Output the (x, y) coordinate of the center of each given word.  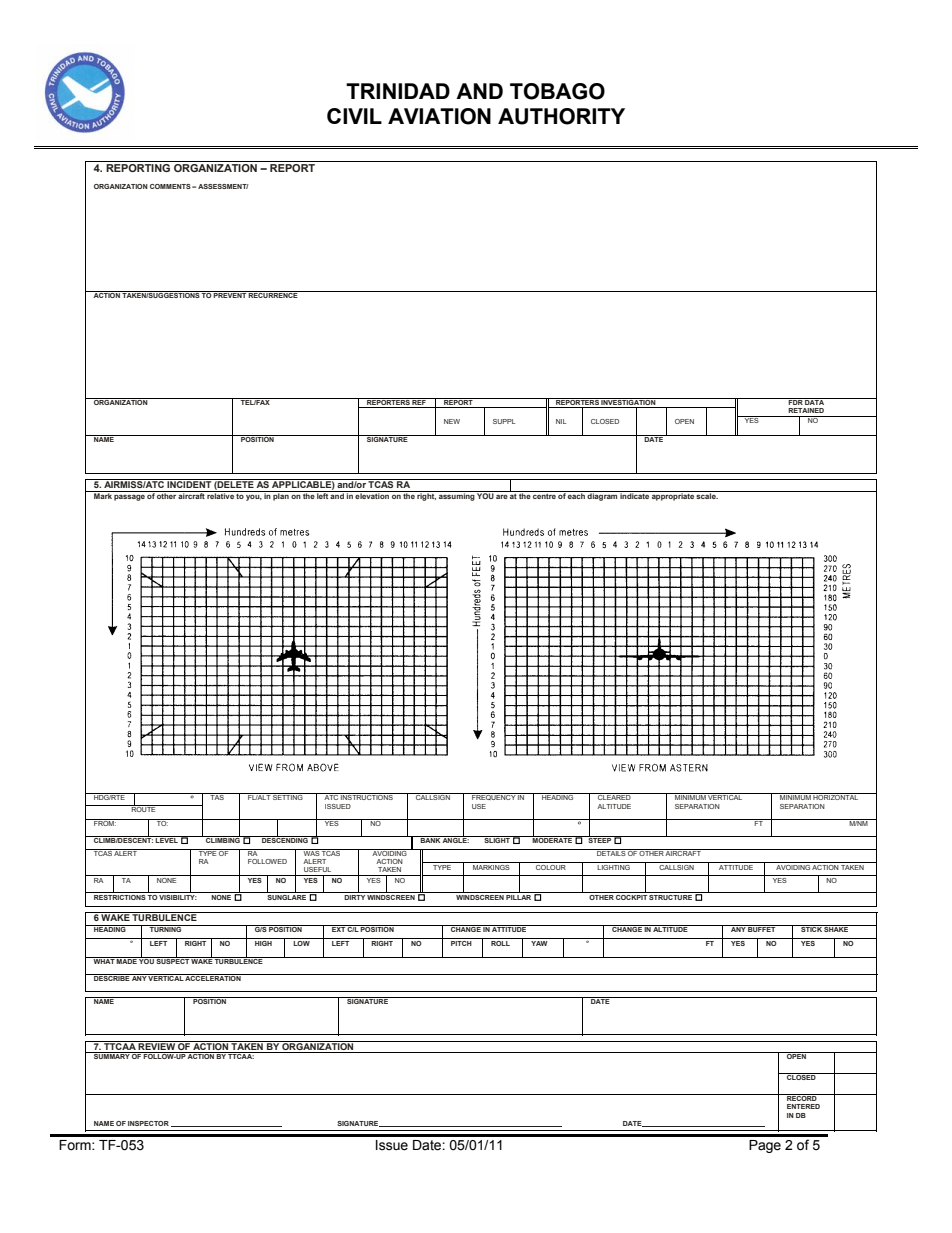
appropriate (673, 496)
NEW (452, 421)
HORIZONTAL (836, 796)
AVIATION (439, 116)
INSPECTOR (148, 1123)
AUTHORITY (561, 116)
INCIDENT (189, 483)
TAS (217, 796)
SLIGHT (497, 839)
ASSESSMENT (223, 186)
